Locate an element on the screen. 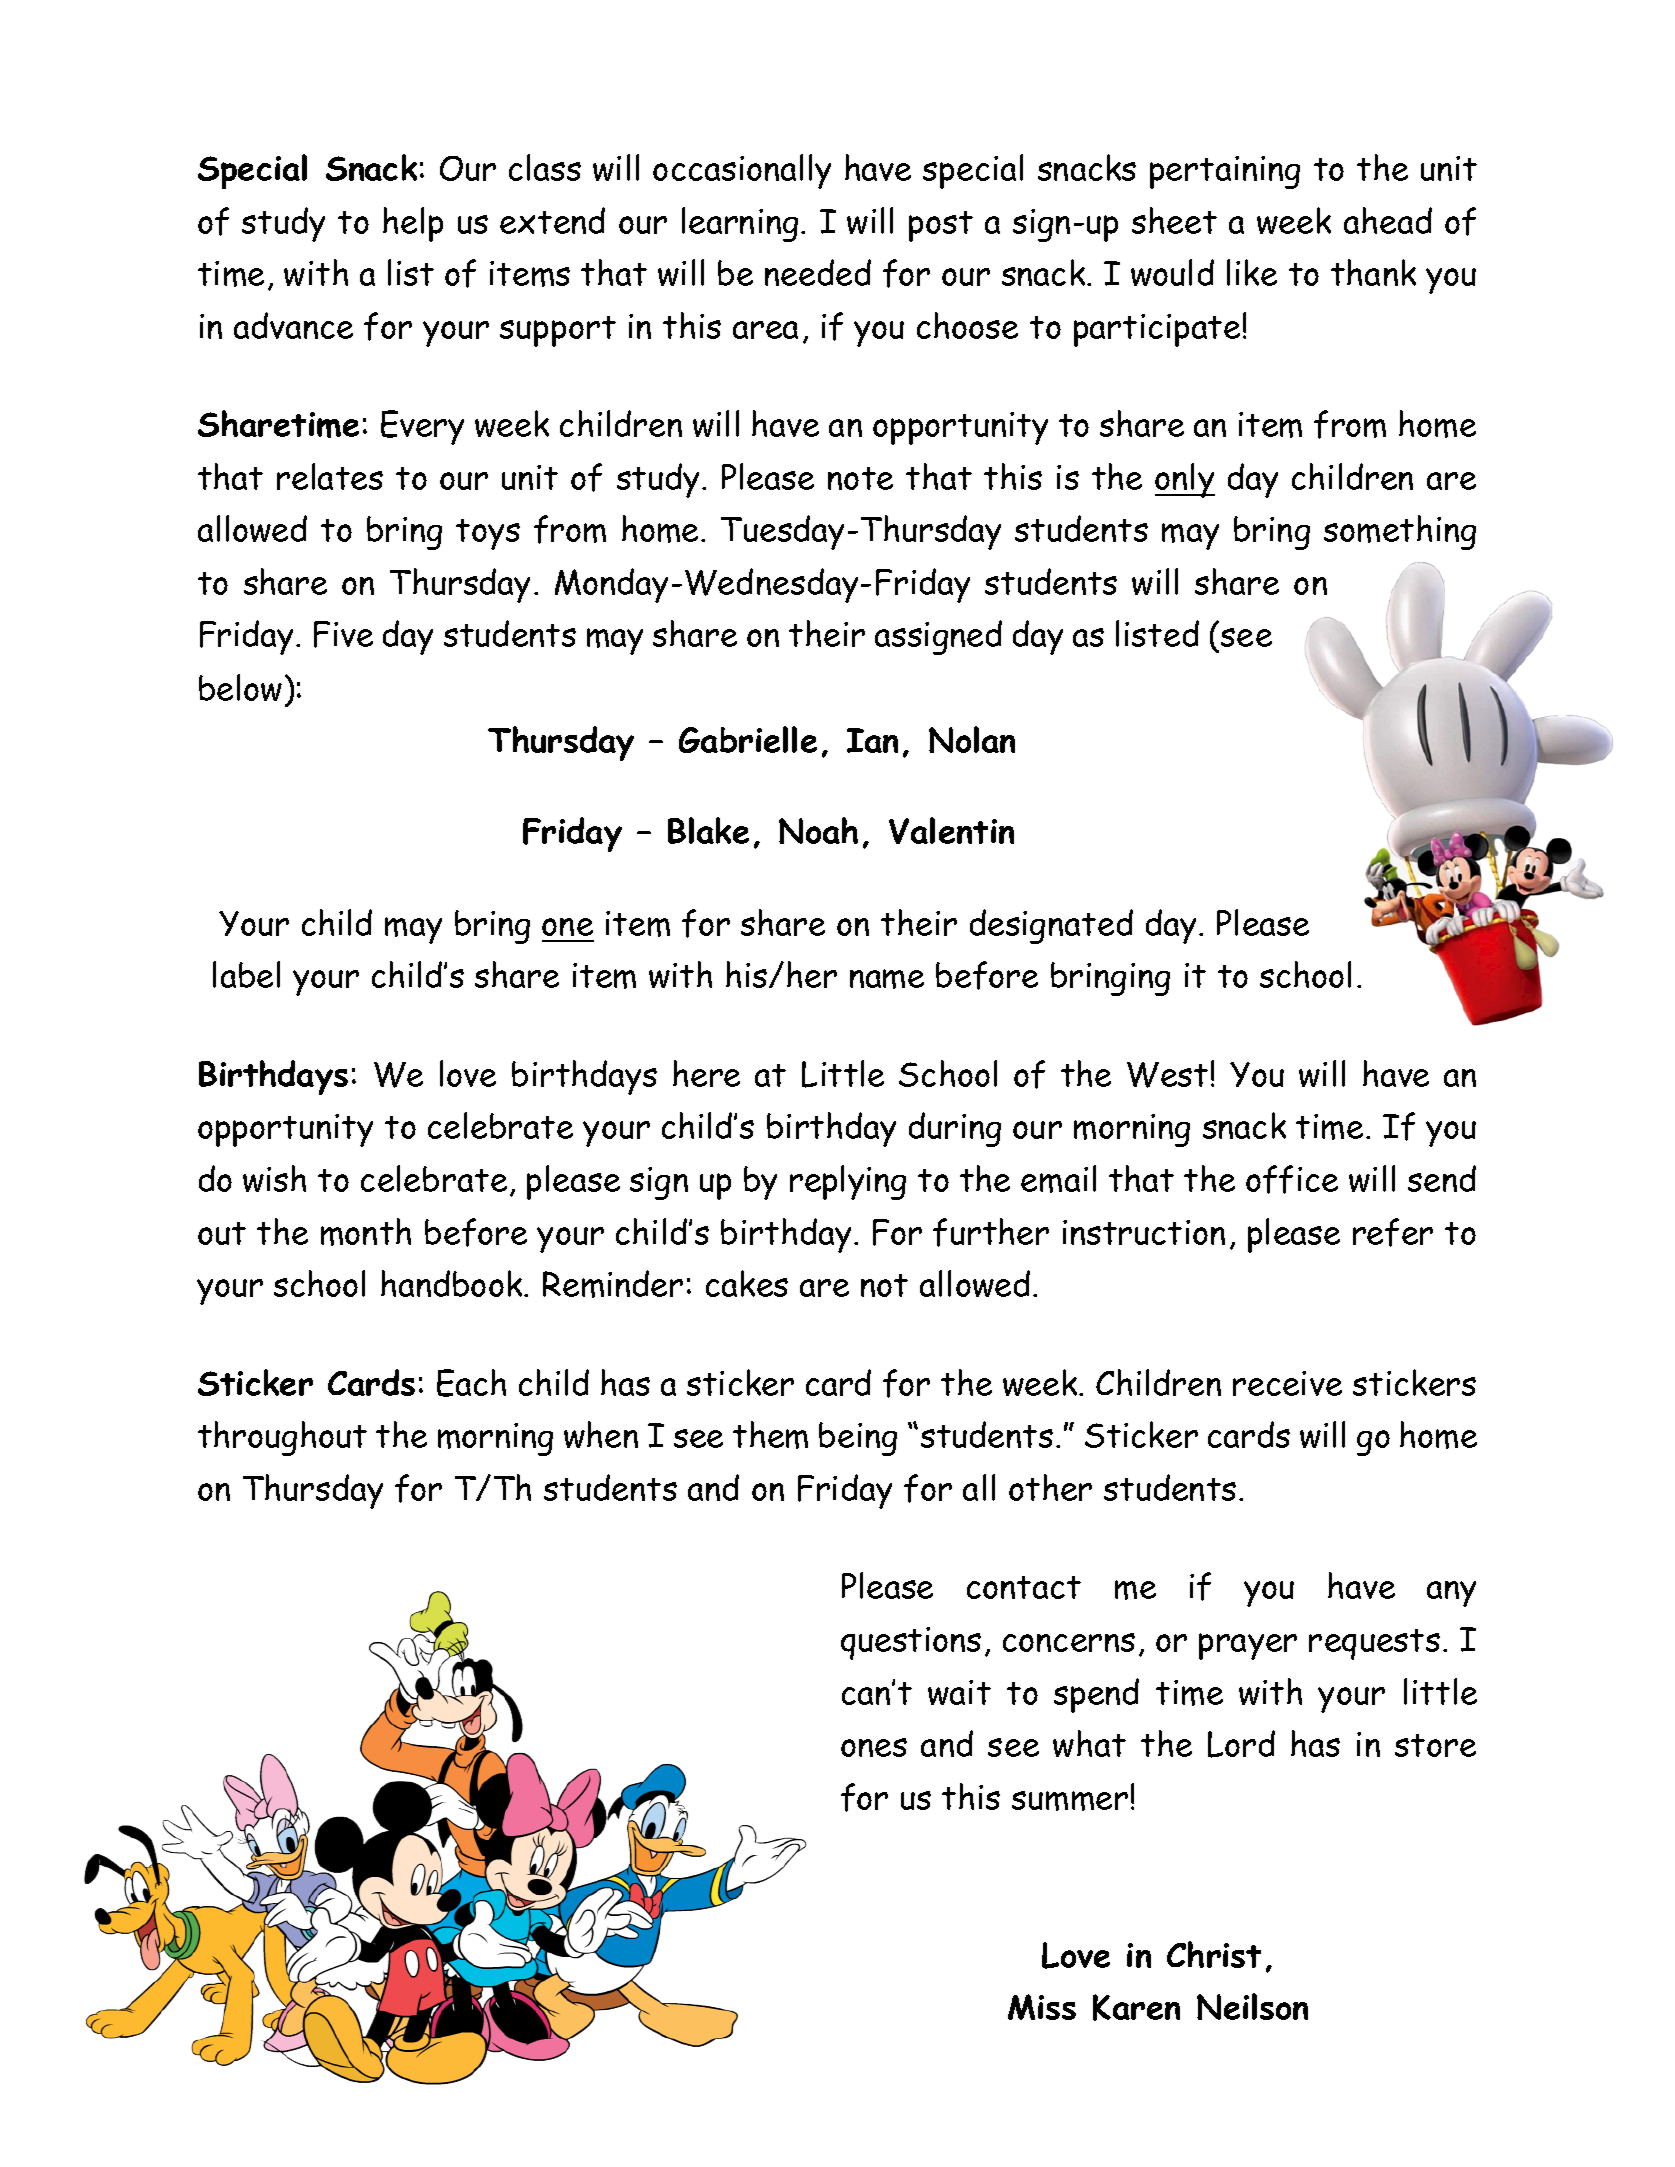 This screenshot has width=1675, height=2167. wish is located at coordinates (274, 1178).
